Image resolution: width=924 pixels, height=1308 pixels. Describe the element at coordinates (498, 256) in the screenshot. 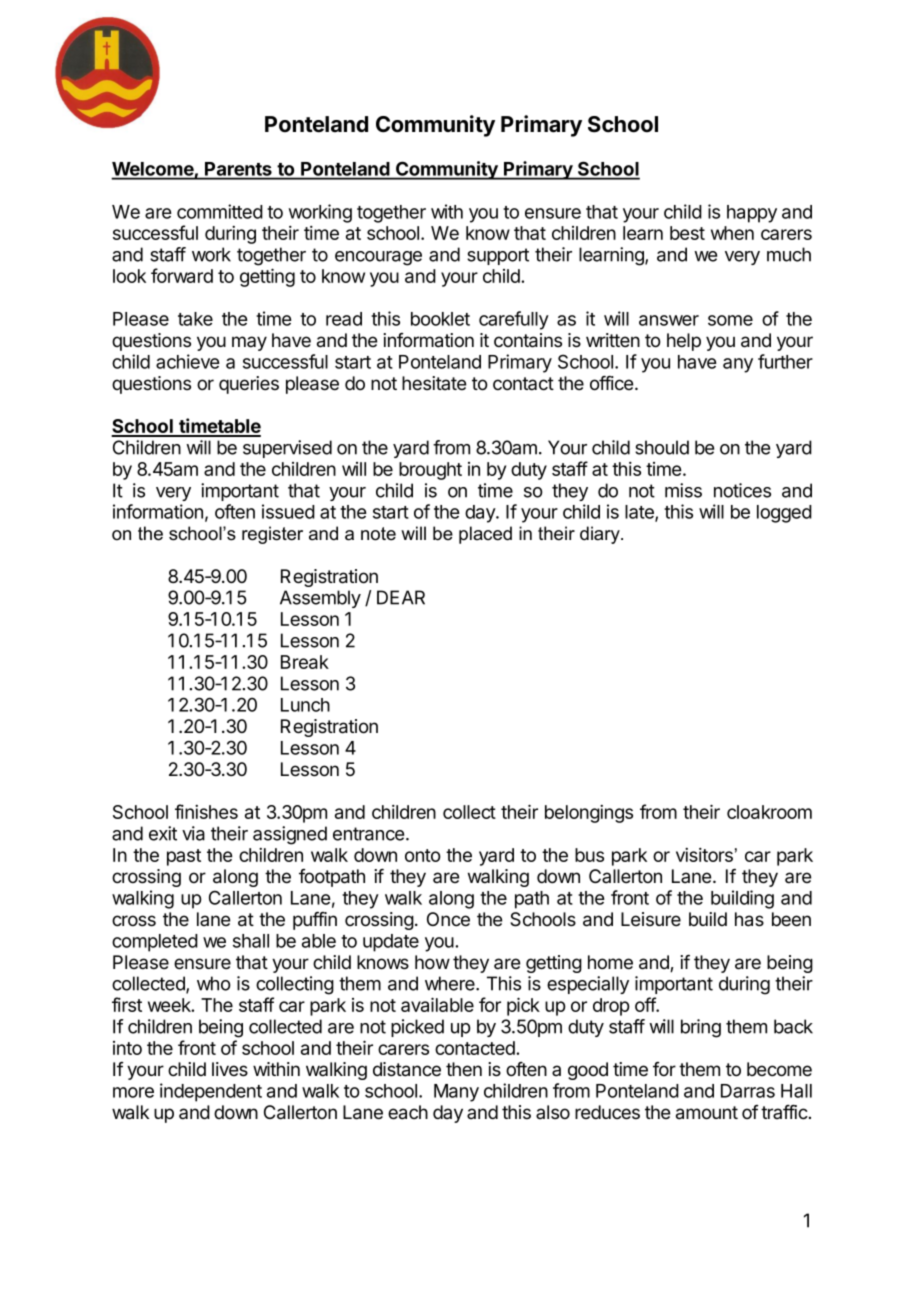

I see `support` at that location.
